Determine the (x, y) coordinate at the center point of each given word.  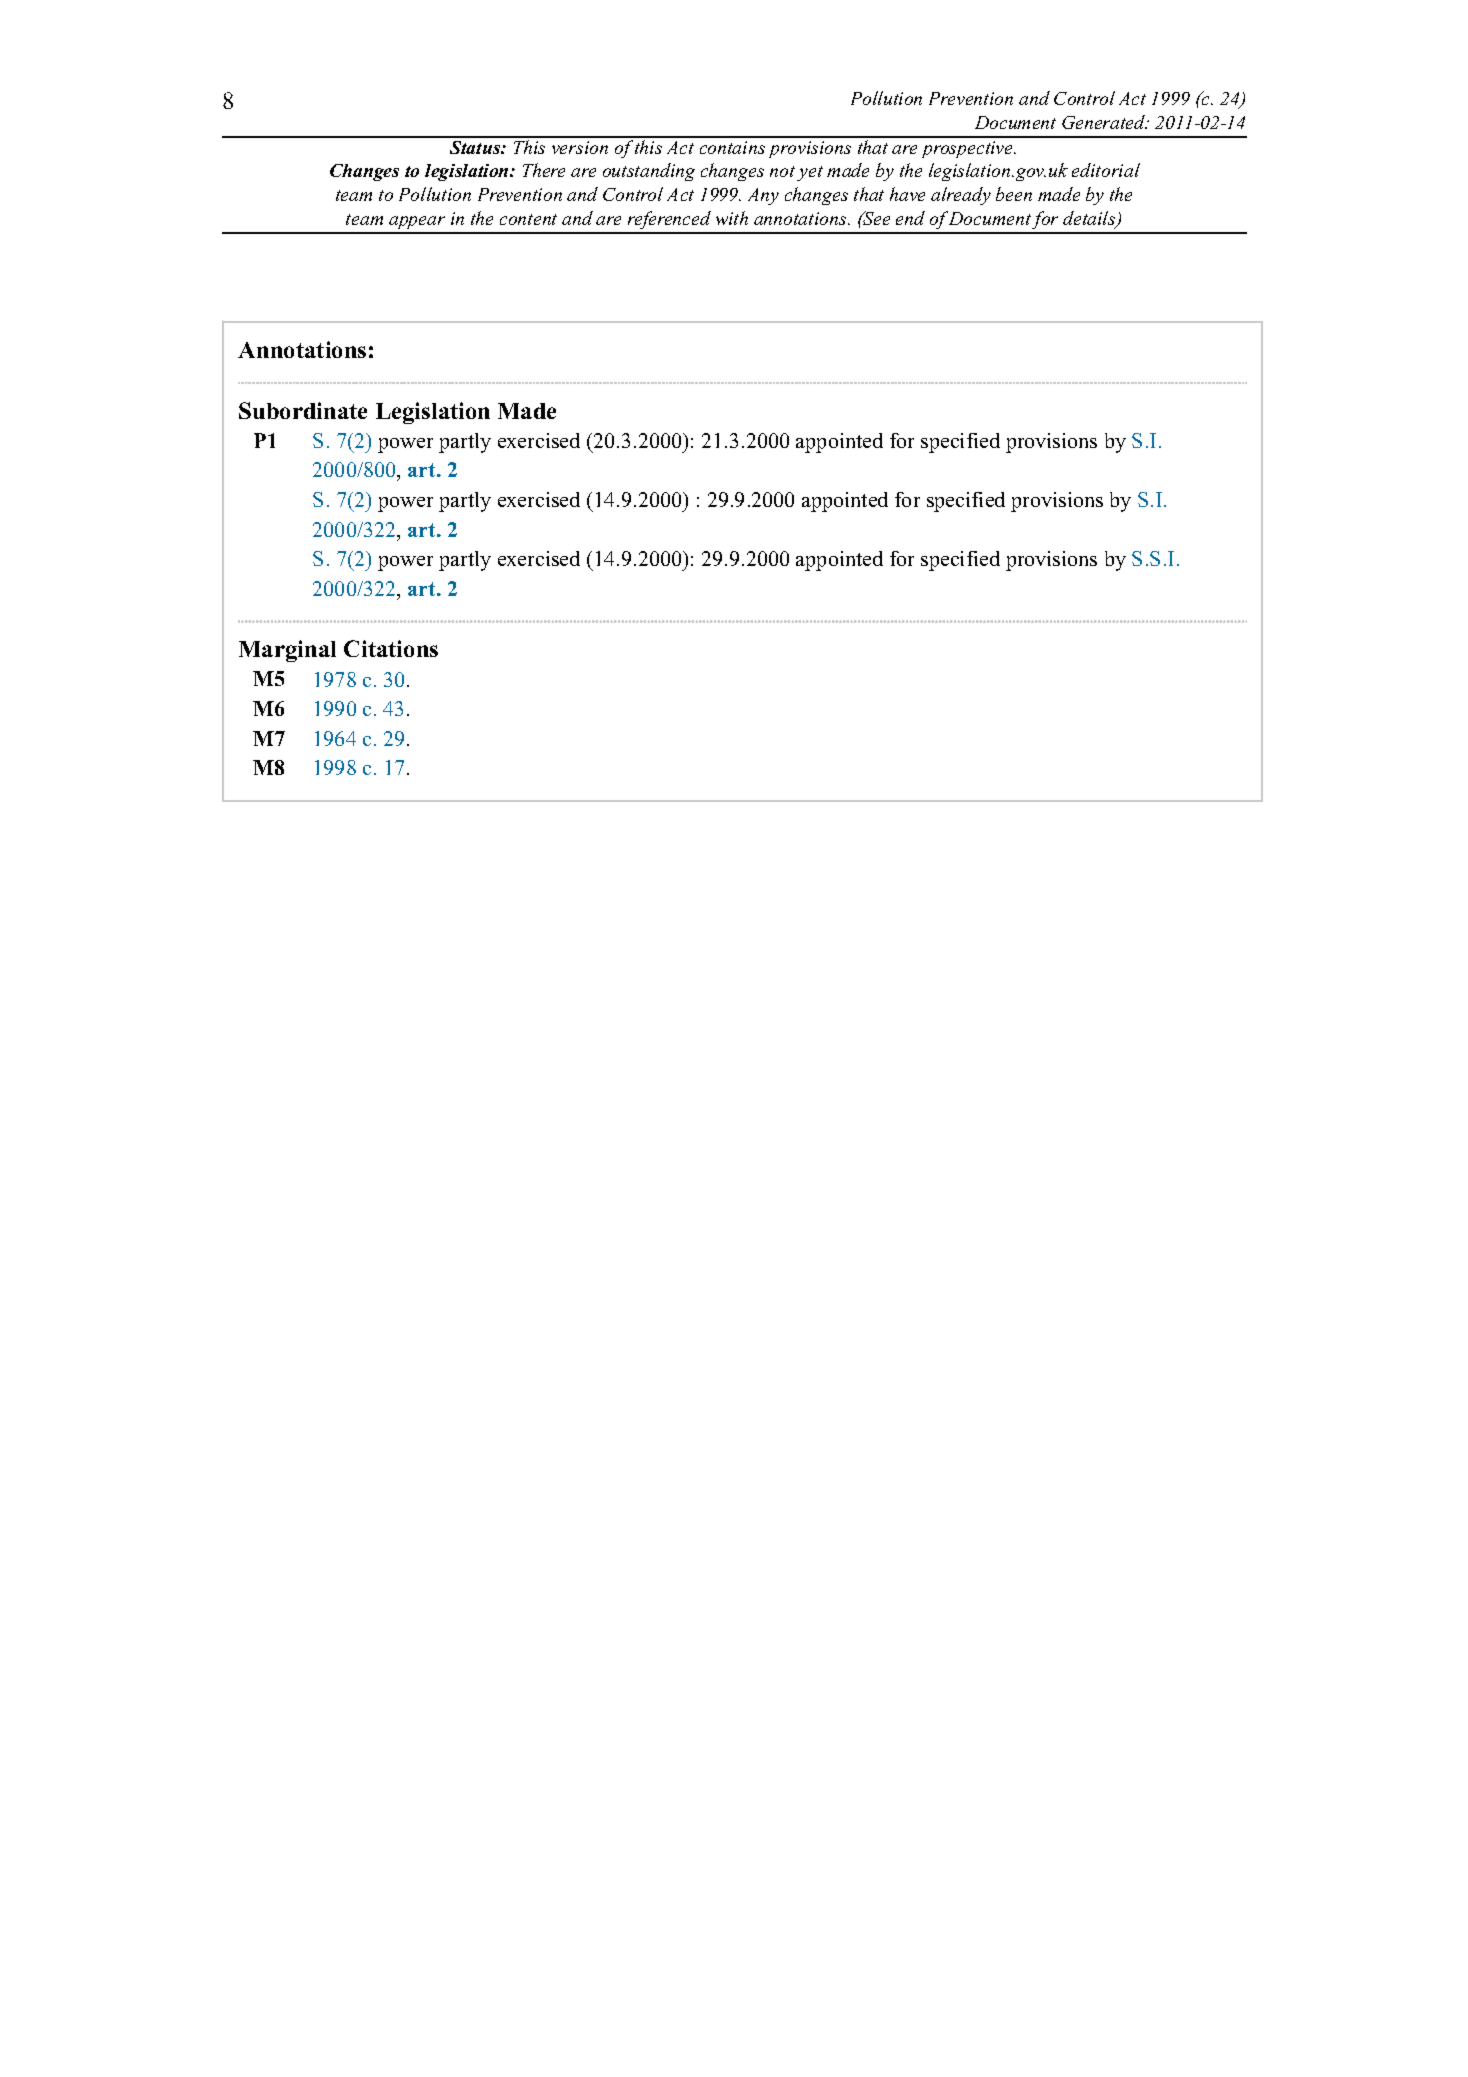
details (1090, 219)
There (544, 170)
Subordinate (303, 410)
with (732, 218)
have (907, 194)
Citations (391, 648)
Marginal (287, 651)
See (875, 218)
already (961, 196)
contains (732, 147)
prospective (969, 149)
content (528, 219)
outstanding (649, 172)
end (910, 218)
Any (763, 196)
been (1014, 194)
